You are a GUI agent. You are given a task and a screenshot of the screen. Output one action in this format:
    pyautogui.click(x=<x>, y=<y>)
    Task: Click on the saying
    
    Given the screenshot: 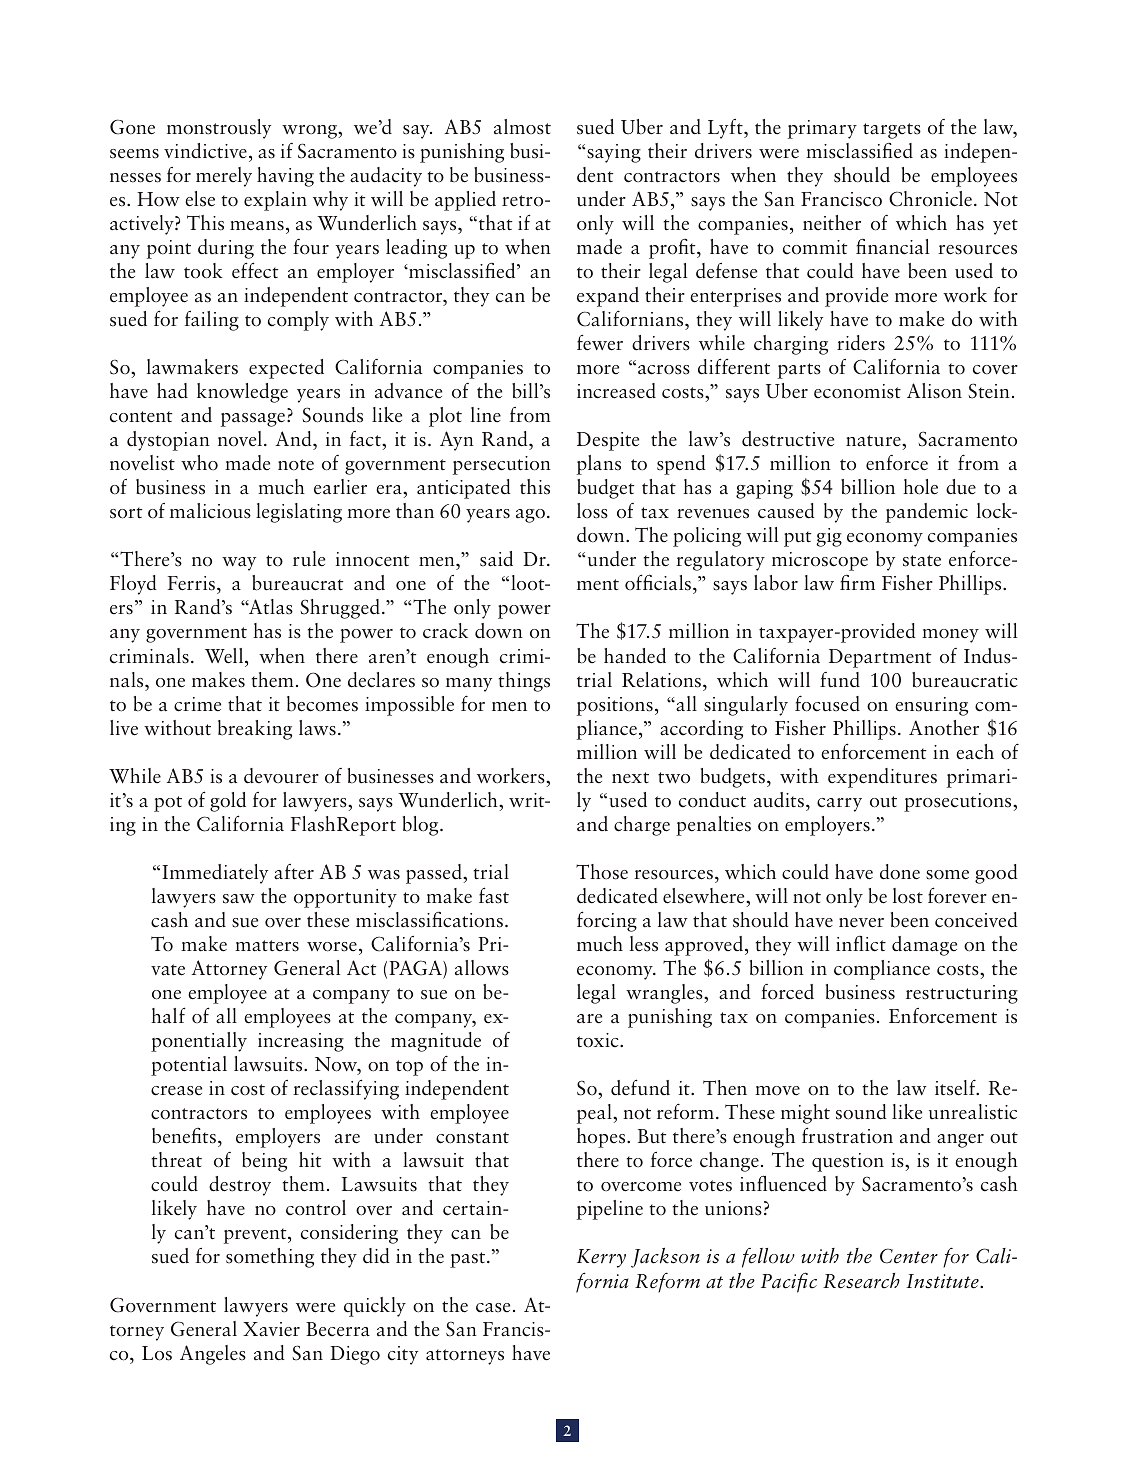 What is the action you would take?
    pyautogui.click(x=614, y=153)
